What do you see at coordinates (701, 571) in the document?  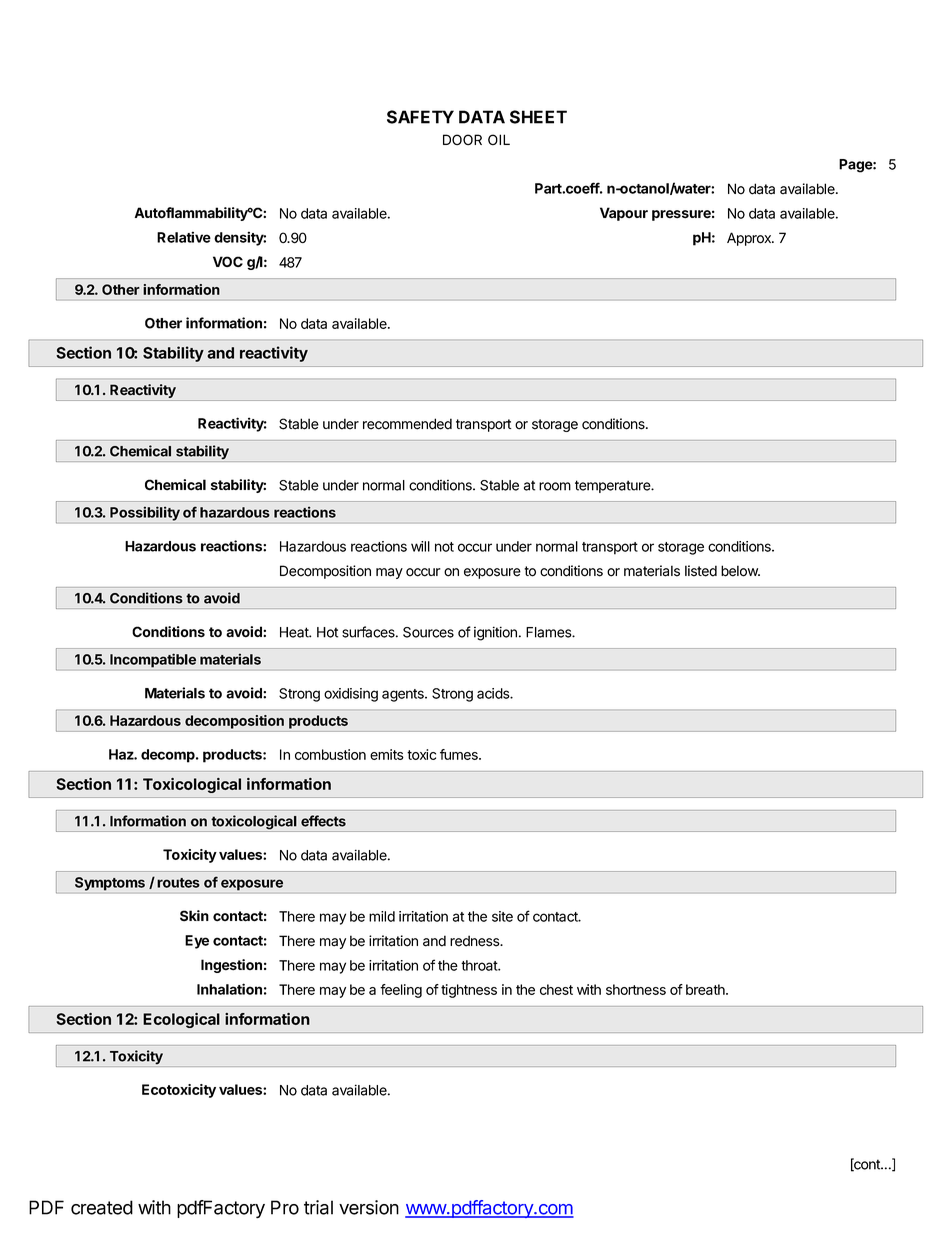 I see `listed` at bounding box center [701, 571].
